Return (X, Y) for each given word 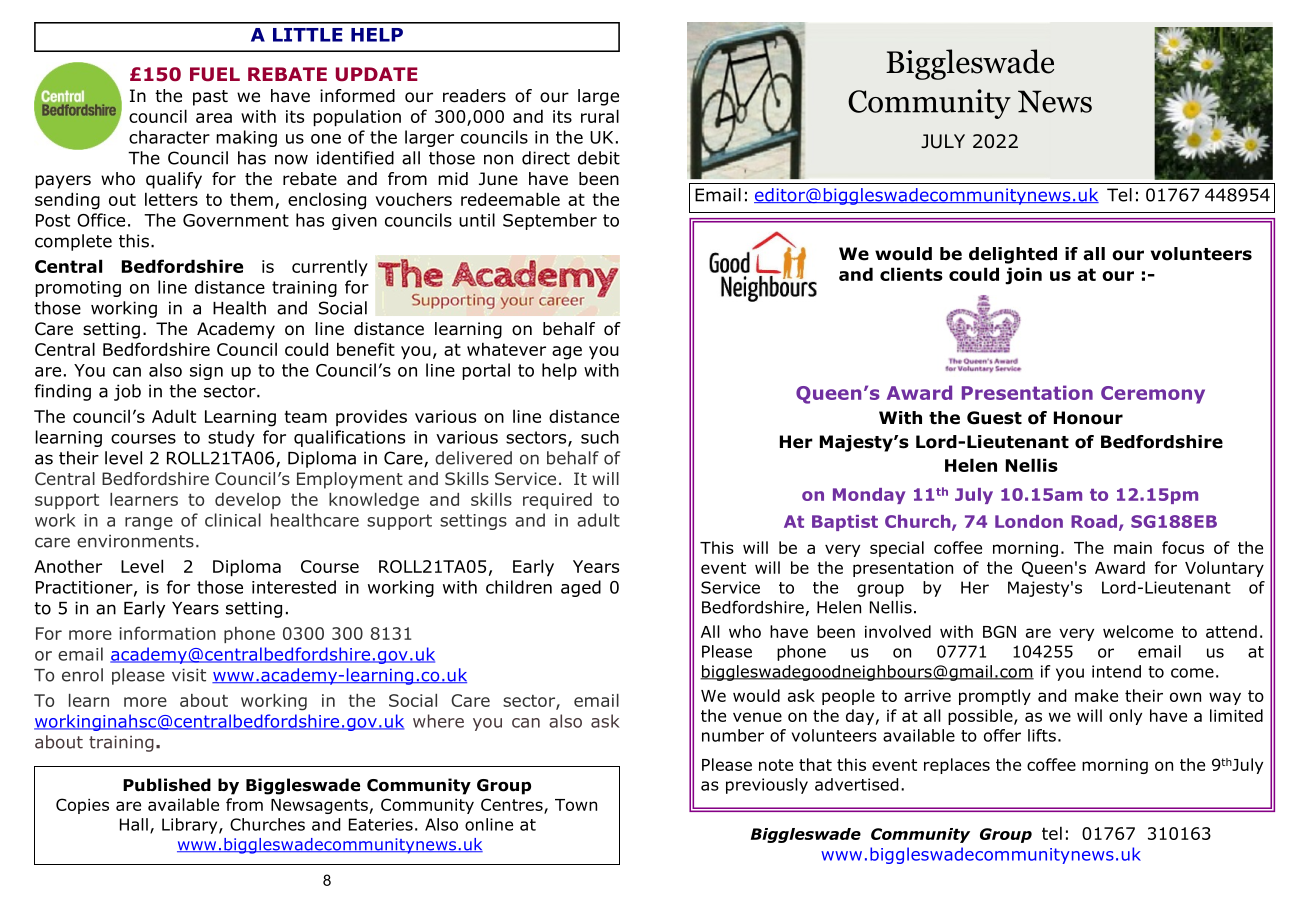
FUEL (215, 74)
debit (599, 158)
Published (167, 785)
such (600, 437)
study (231, 438)
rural (600, 116)
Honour (1088, 418)
